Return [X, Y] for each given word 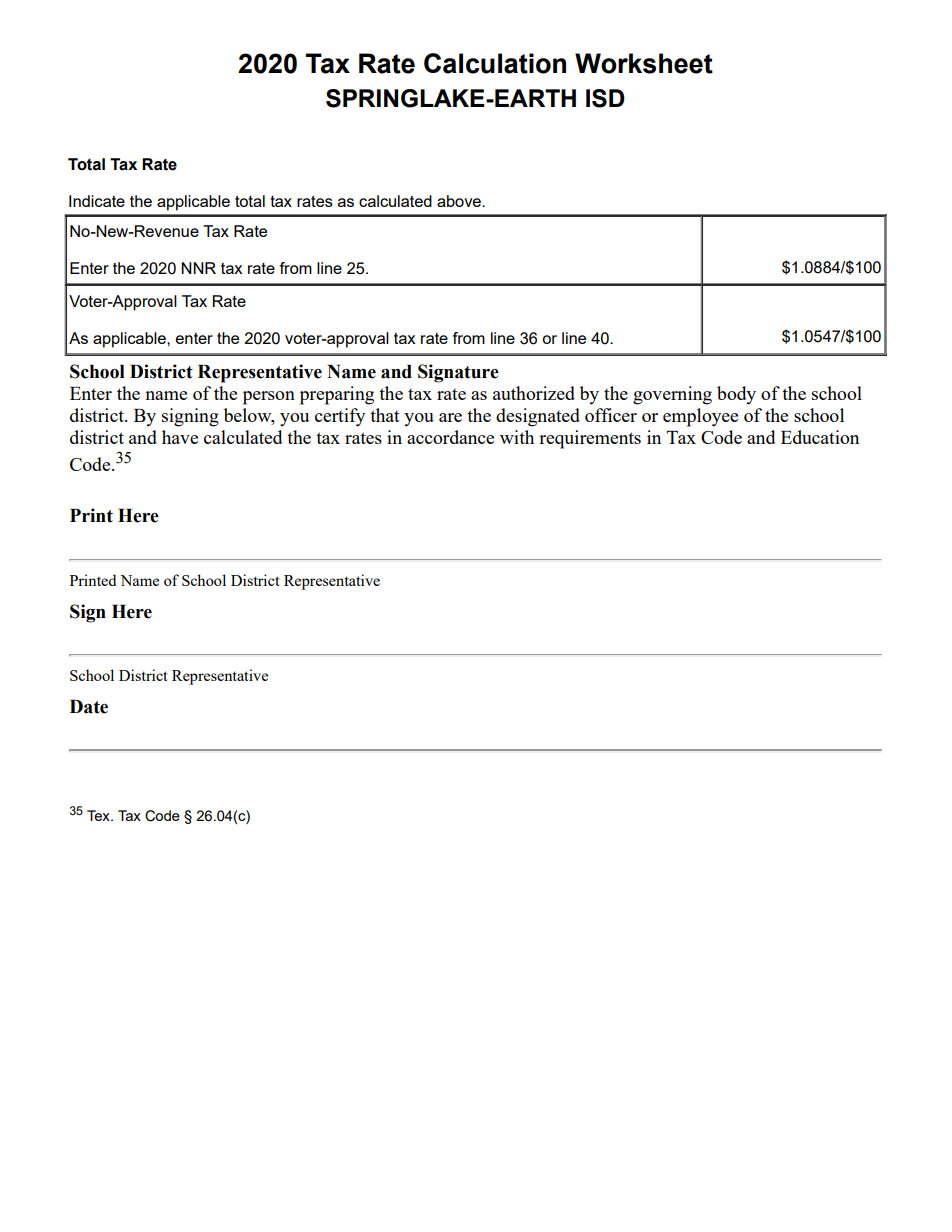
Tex [99, 815]
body [736, 395]
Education [820, 437]
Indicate [97, 201]
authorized [534, 393]
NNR [198, 268]
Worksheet [644, 63]
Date [89, 707]
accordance [450, 437]
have [180, 437]
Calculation [495, 63]
